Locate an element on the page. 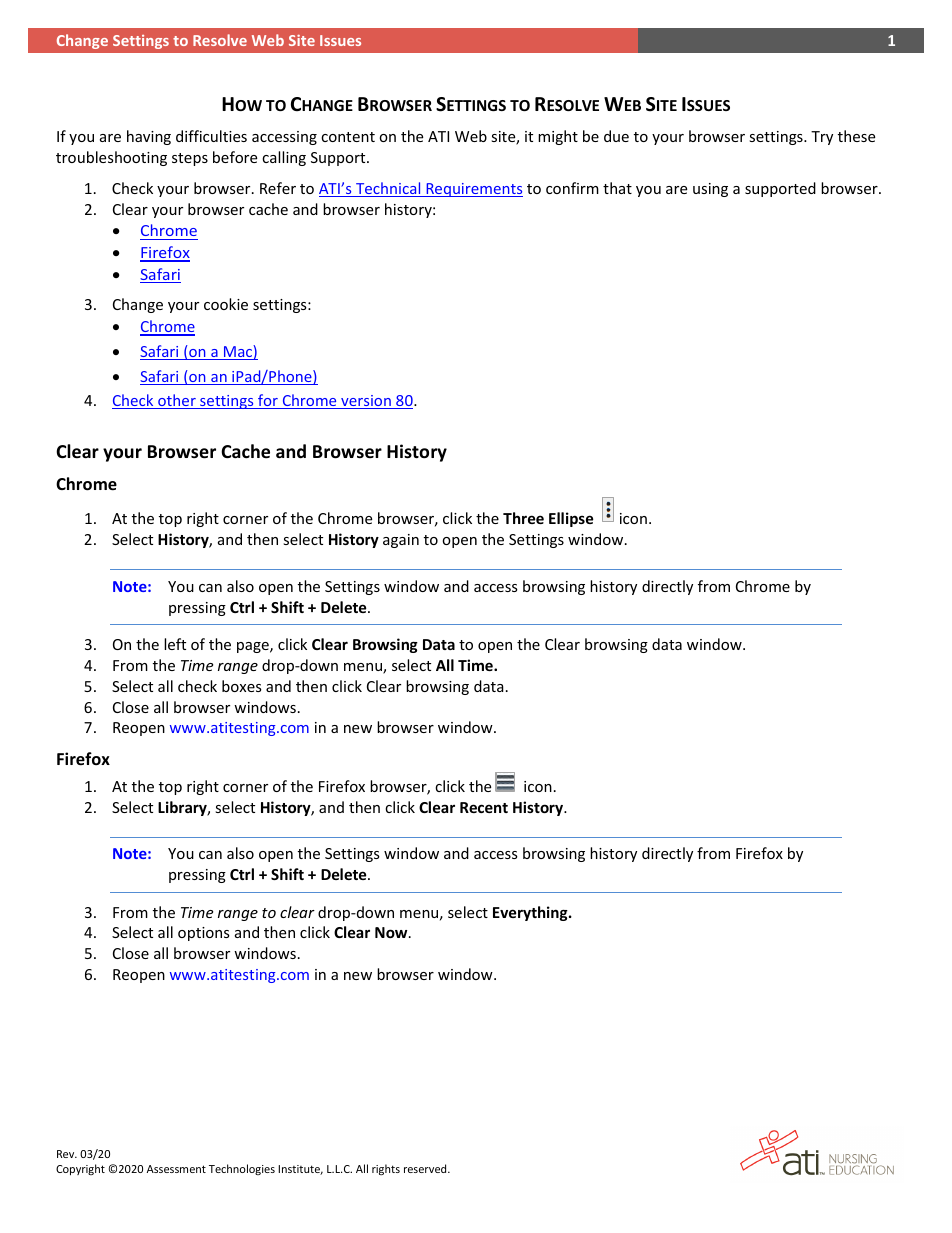  using is located at coordinates (710, 190).
